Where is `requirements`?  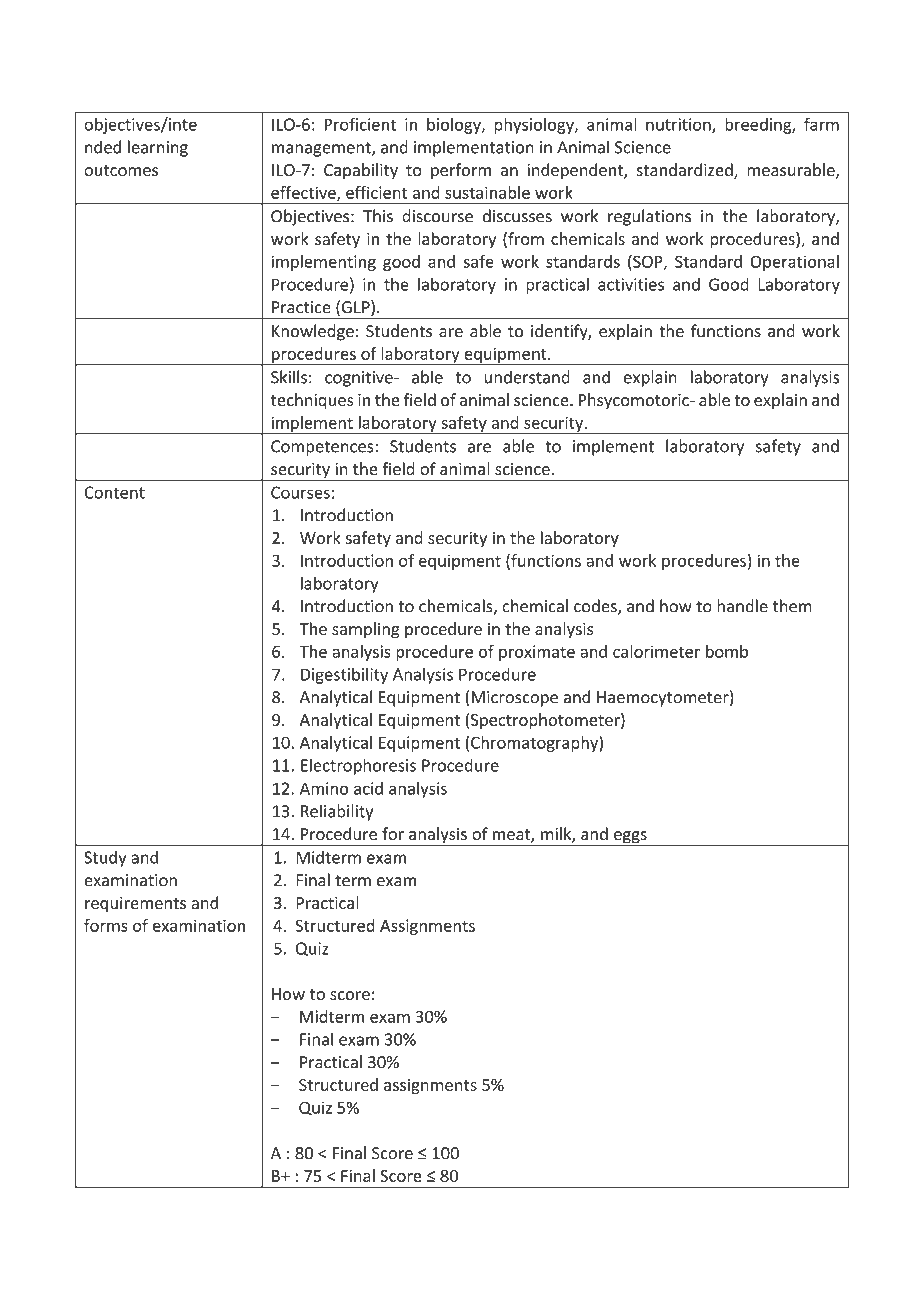 requirements is located at coordinates (135, 905).
